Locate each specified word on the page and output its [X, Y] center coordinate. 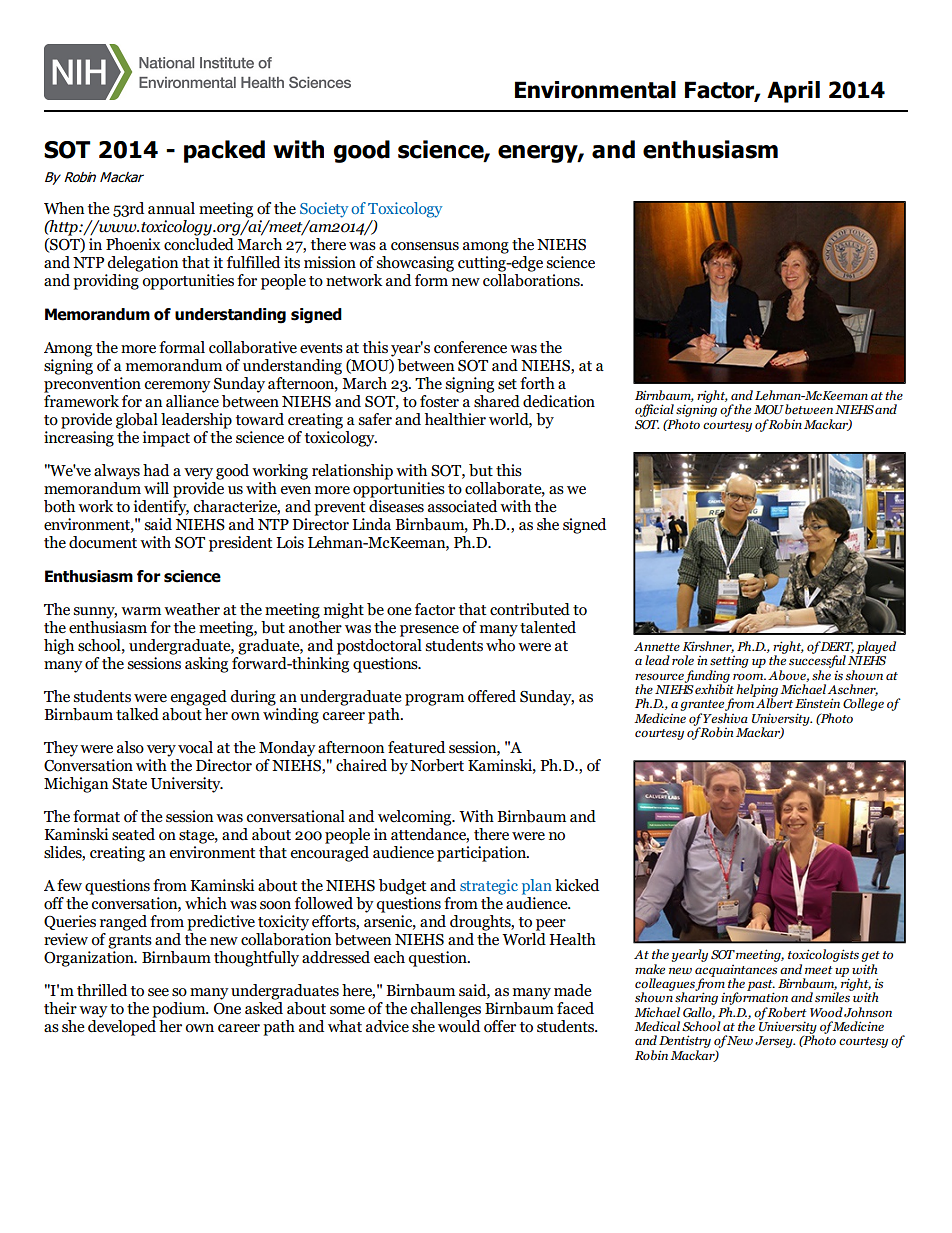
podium [180, 1010]
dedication [559, 401]
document [103, 542]
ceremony [177, 387]
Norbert [437, 765]
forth [537, 383]
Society [324, 210]
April [793, 92]
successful [817, 662]
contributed [530, 609]
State [129, 784]
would [459, 1025]
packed [224, 151]
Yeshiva [725, 718]
